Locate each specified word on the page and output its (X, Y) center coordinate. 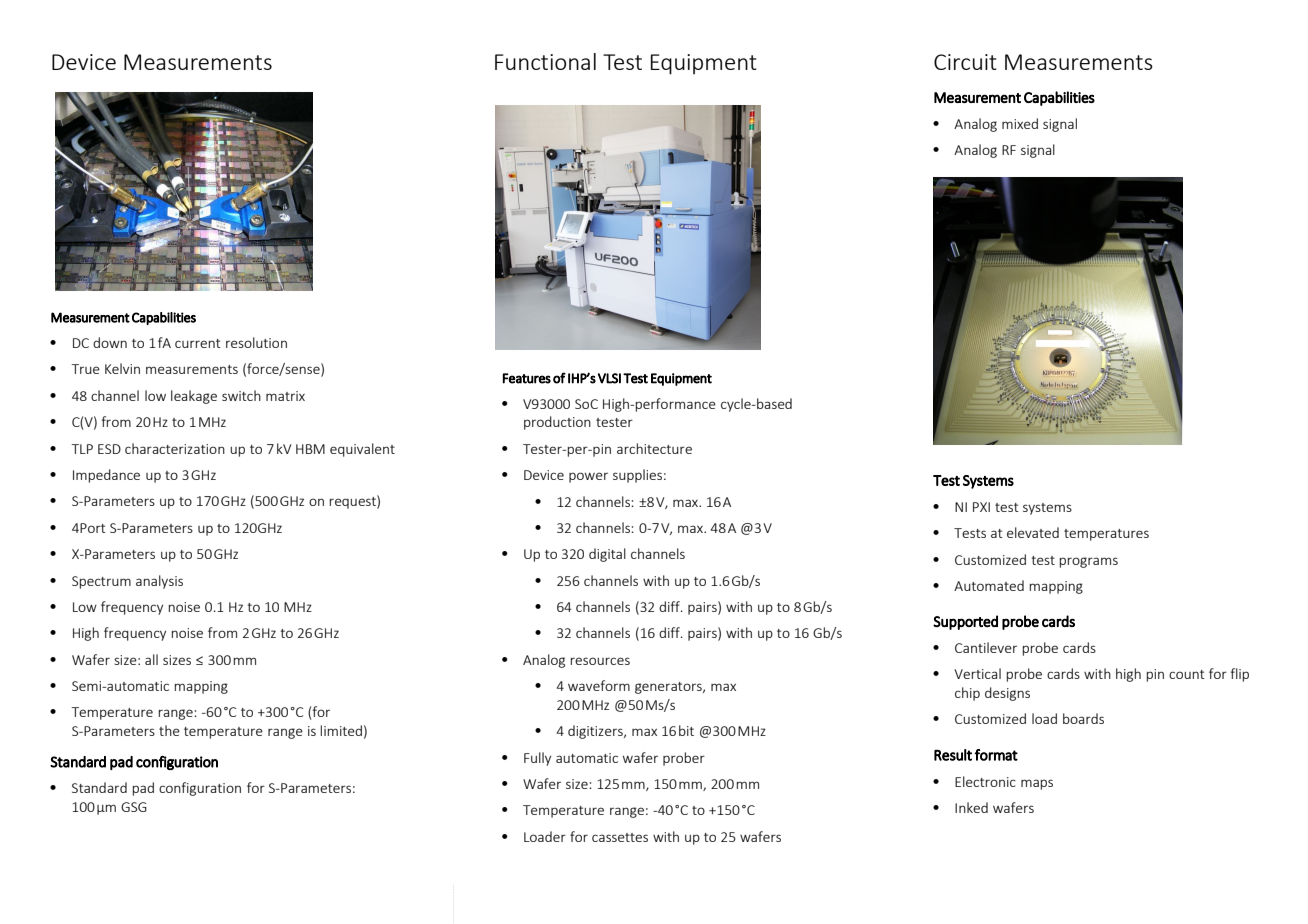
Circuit (965, 62)
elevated (1033, 532)
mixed (1020, 123)
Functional (545, 61)
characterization (175, 448)
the (169, 730)
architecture (654, 448)
